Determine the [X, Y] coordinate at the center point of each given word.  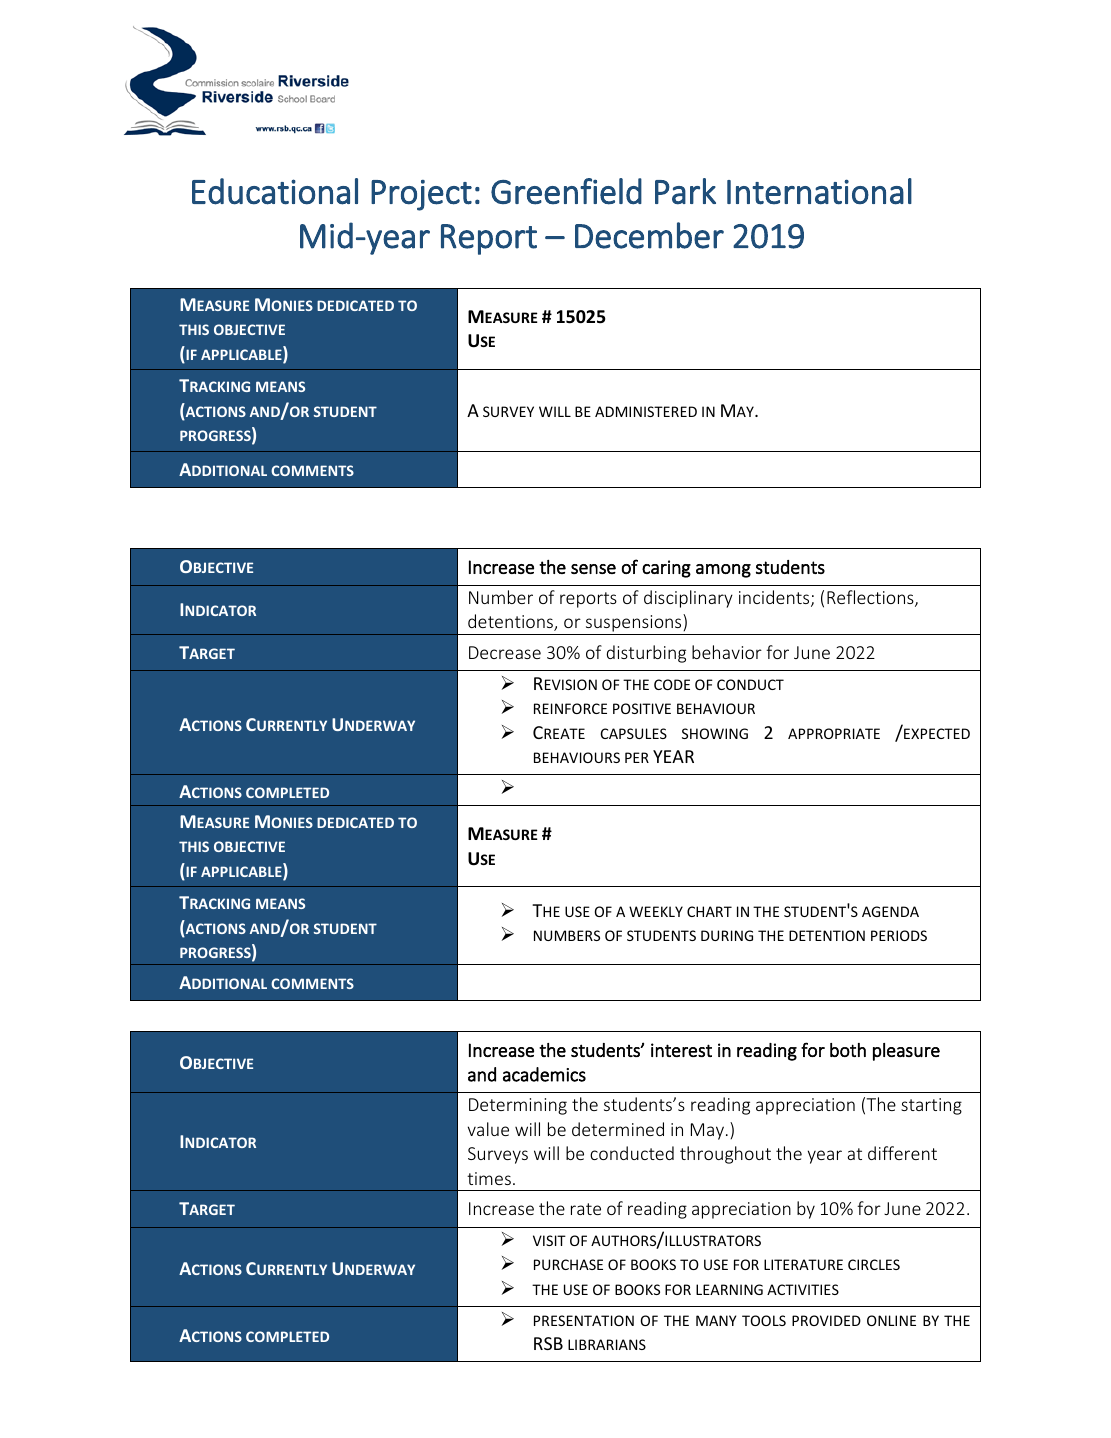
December [649, 235]
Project [421, 195]
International [819, 191]
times [489, 1178]
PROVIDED [826, 1320]
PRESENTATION [584, 1320]
